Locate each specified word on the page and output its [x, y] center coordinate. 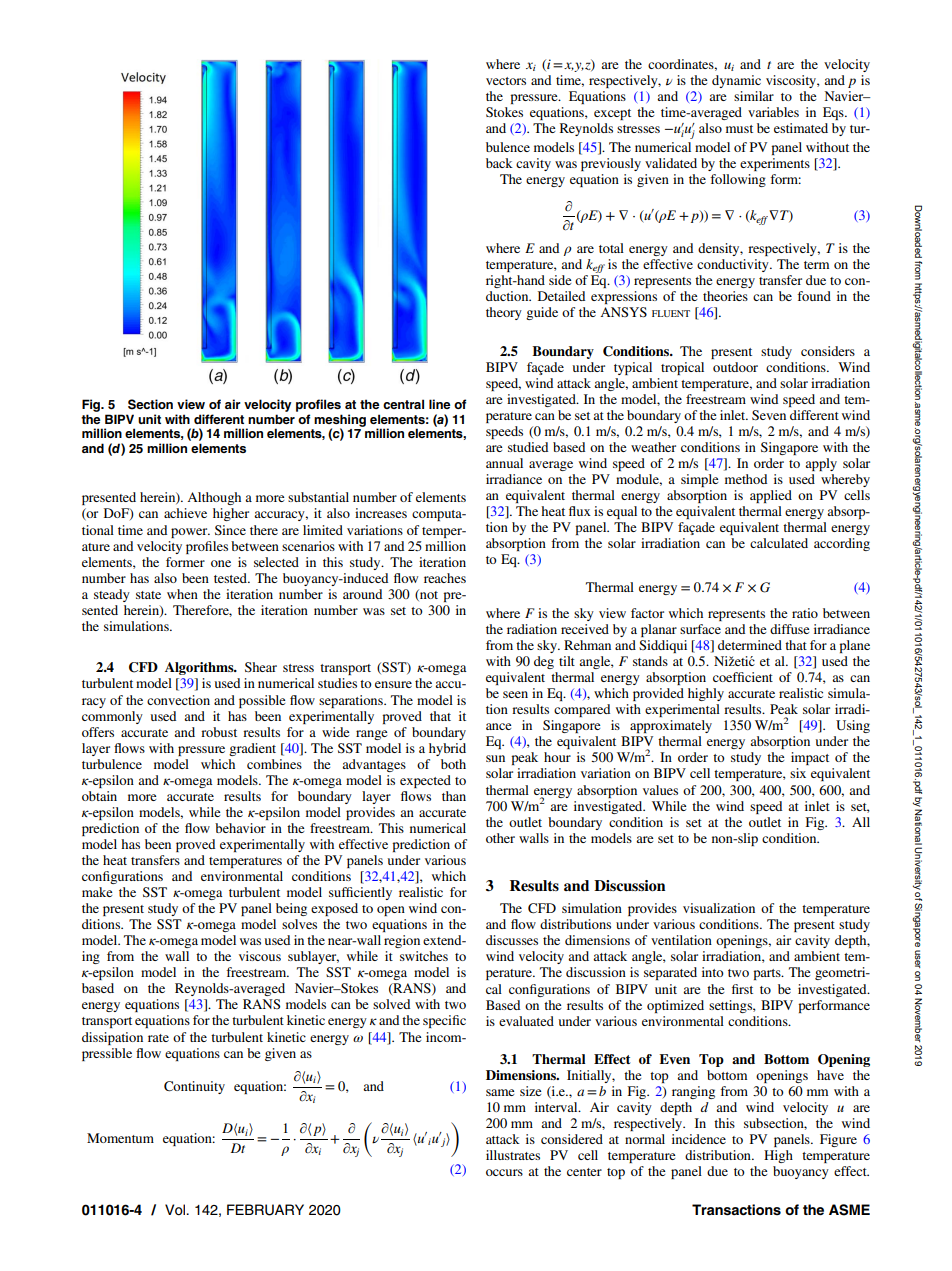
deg [544, 662]
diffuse [789, 629]
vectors [506, 81]
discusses [512, 940]
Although [214, 498]
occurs [504, 1172]
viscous [260, 956]
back [499, 163]
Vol [176, 1210]
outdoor [735, 367]
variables [773, 112]
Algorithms [200, 668]
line [440, 404]
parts [768, 974]
